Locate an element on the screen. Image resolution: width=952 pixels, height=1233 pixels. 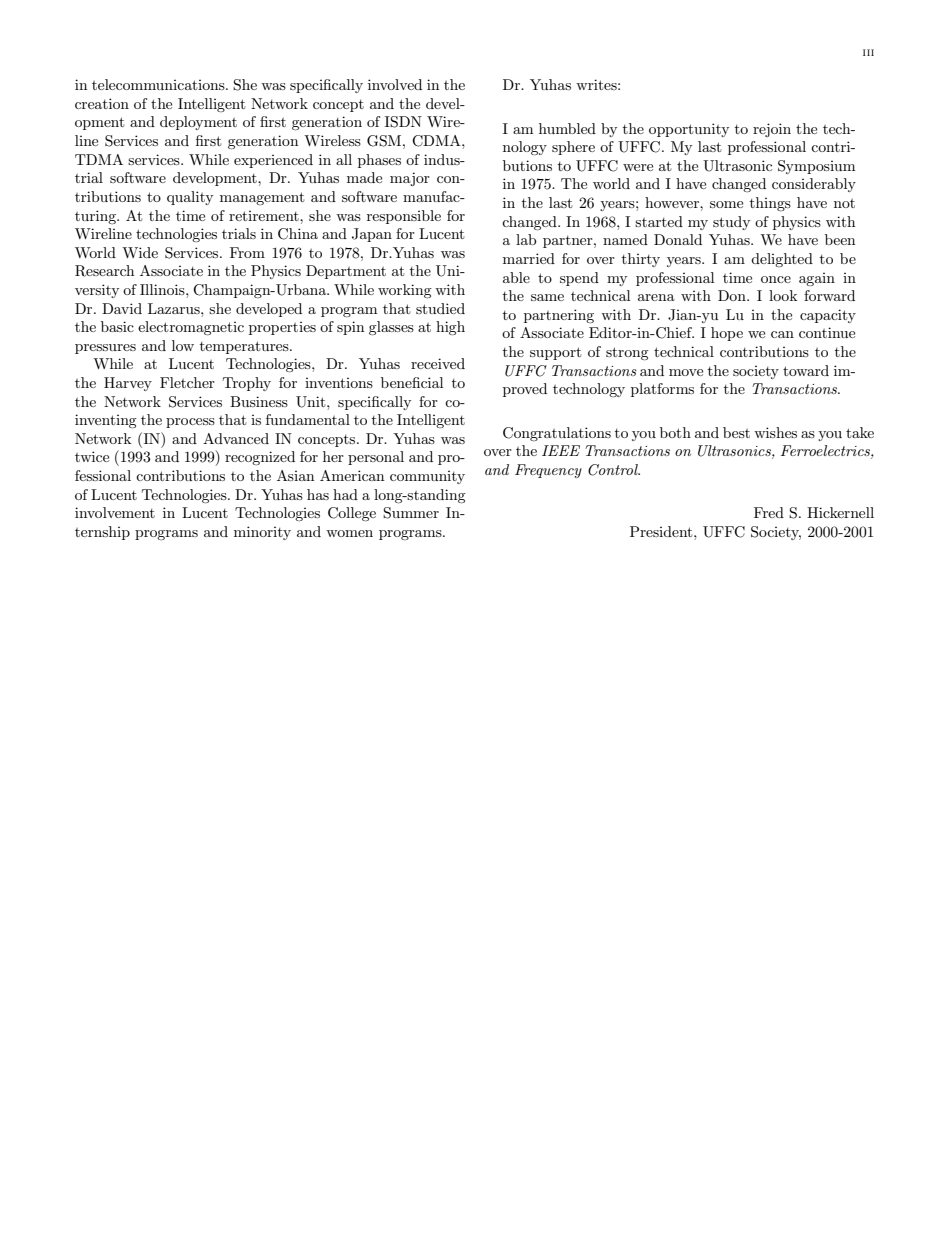
Summer is located at coordinates (411, 513).
